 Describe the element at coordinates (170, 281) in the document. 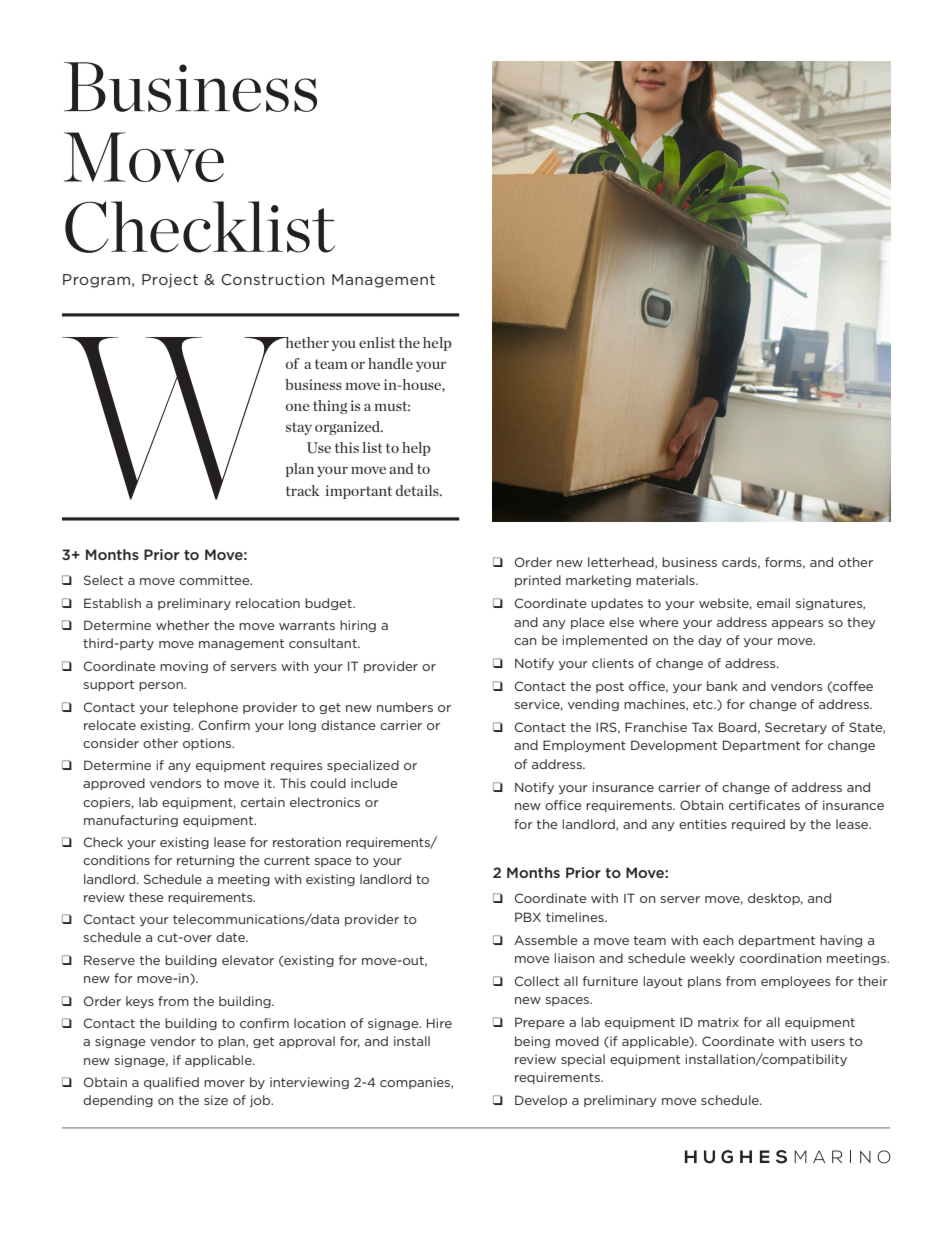

I see `Project` at that location.
